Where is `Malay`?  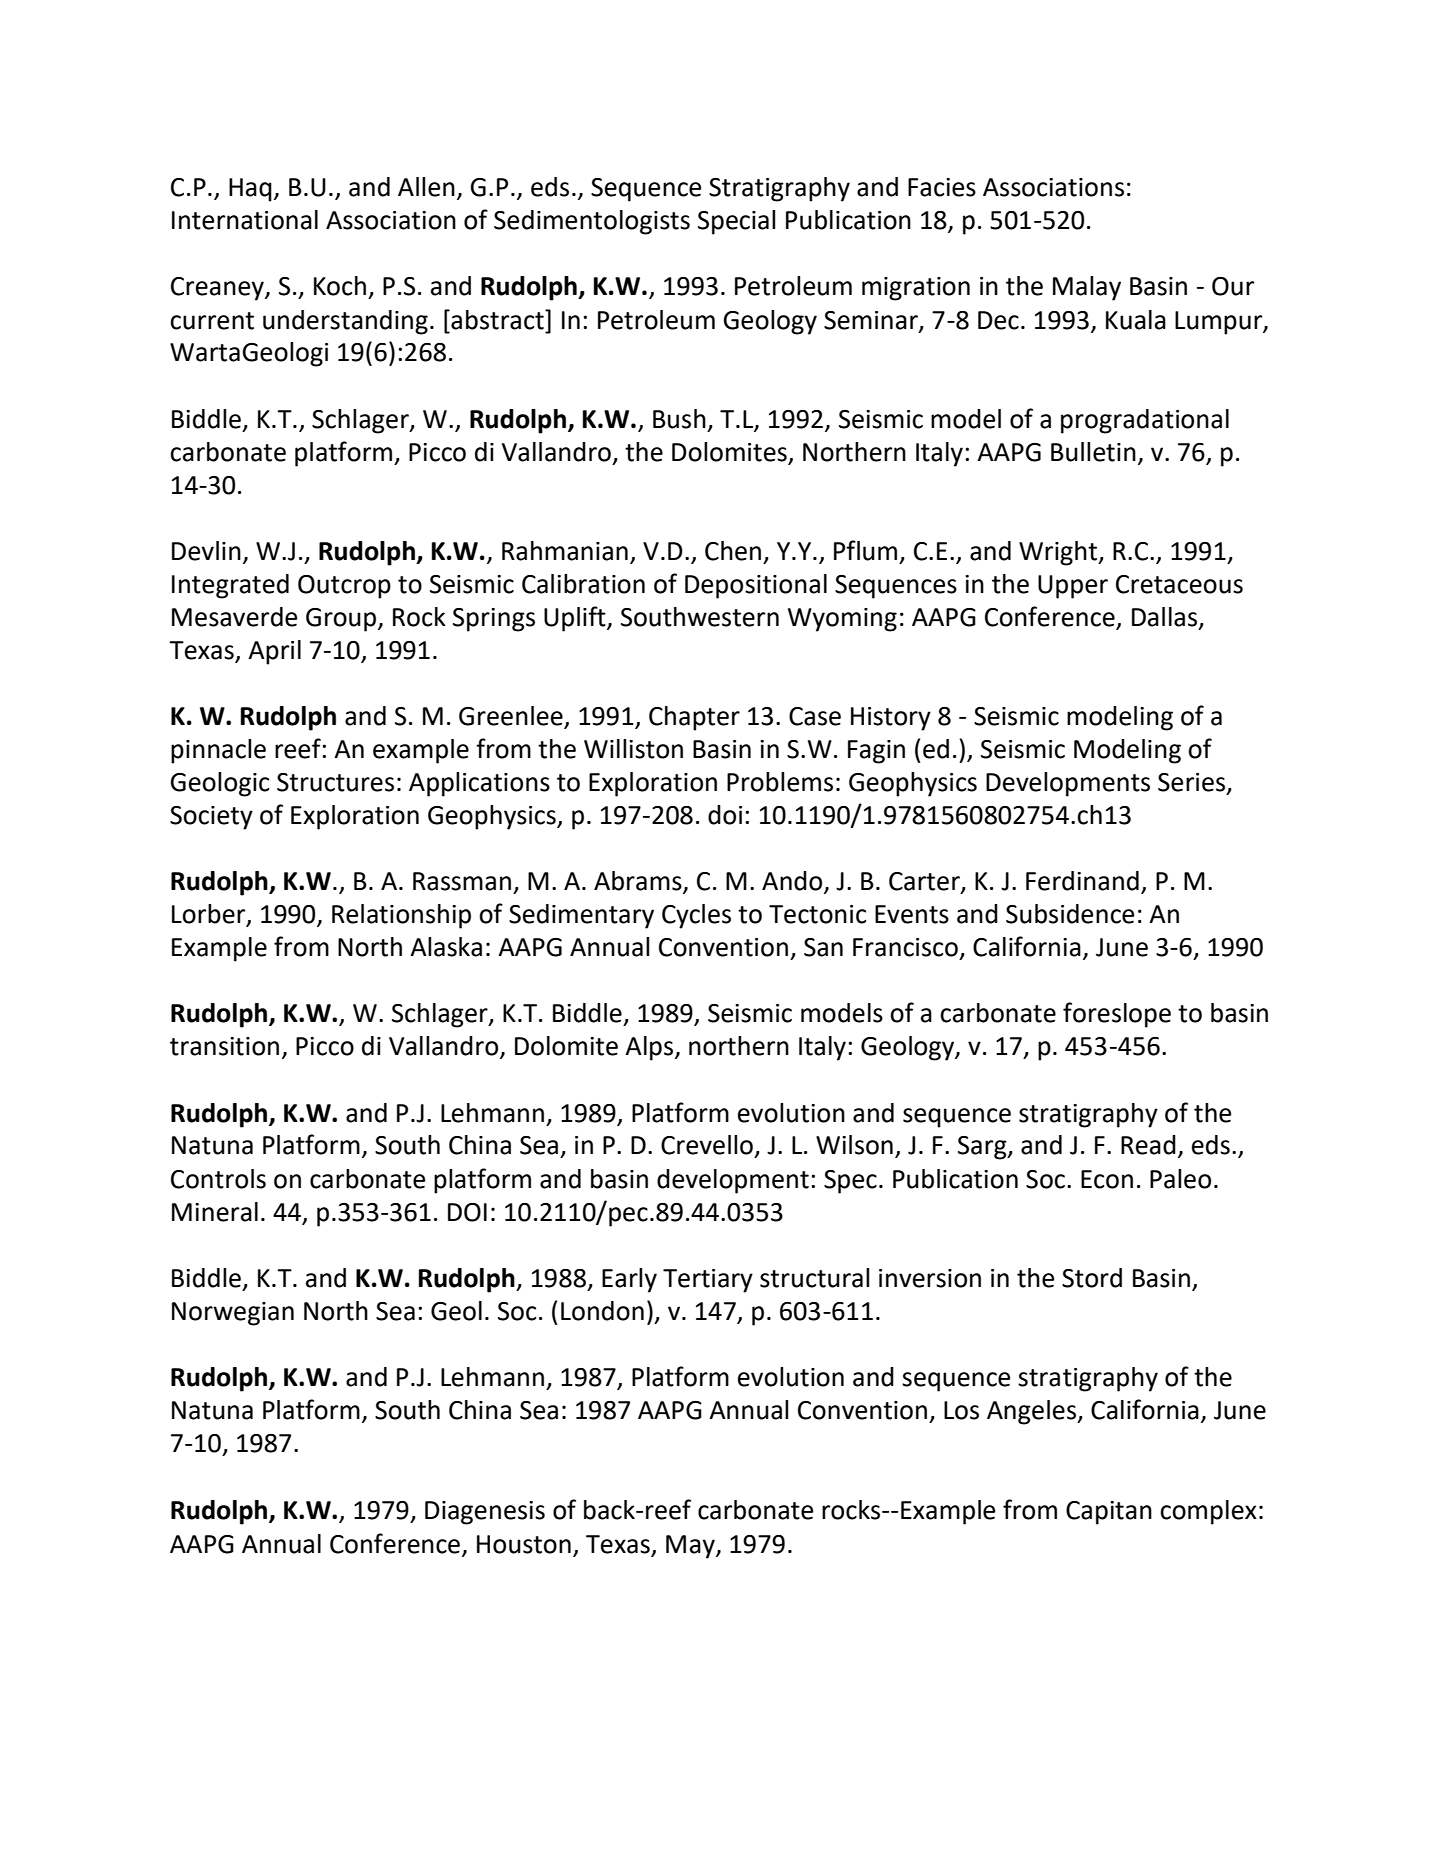
Malay is located at coordinates (1087, 288).
